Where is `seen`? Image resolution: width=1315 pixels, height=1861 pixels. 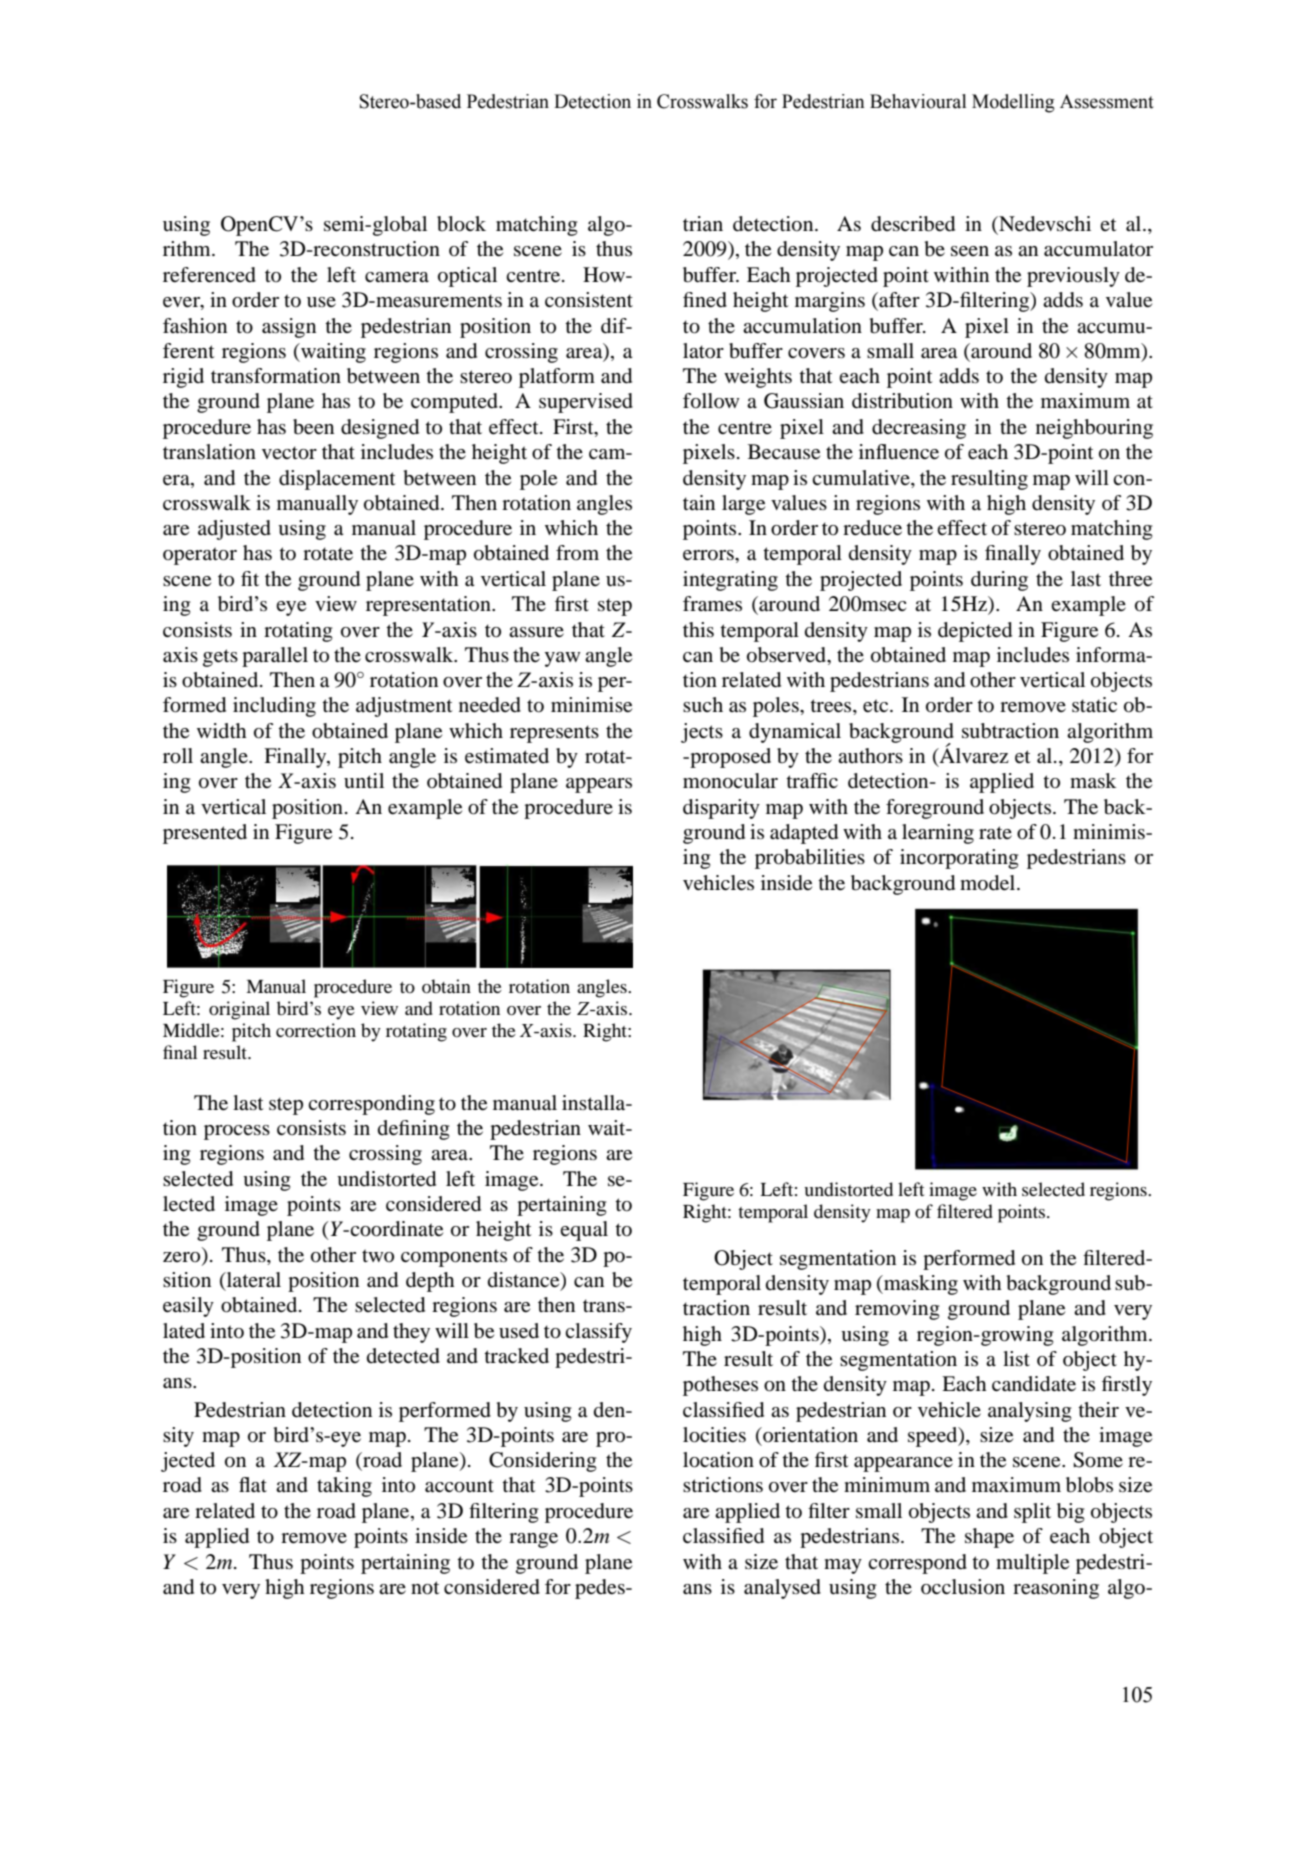
seen is located at coordinates (970, 251).
